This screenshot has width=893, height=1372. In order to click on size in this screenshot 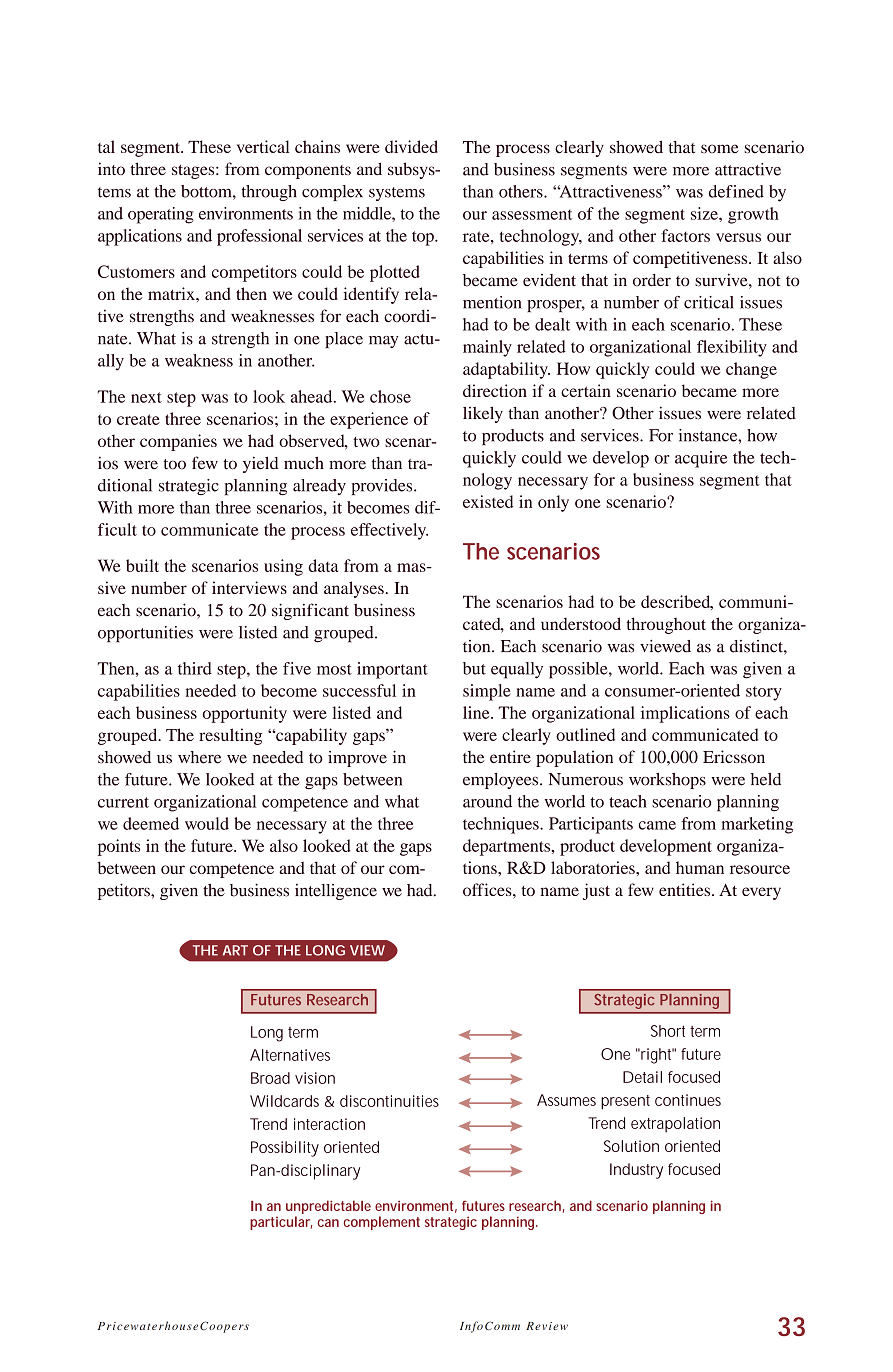, I will do `click(705, 213)`.
